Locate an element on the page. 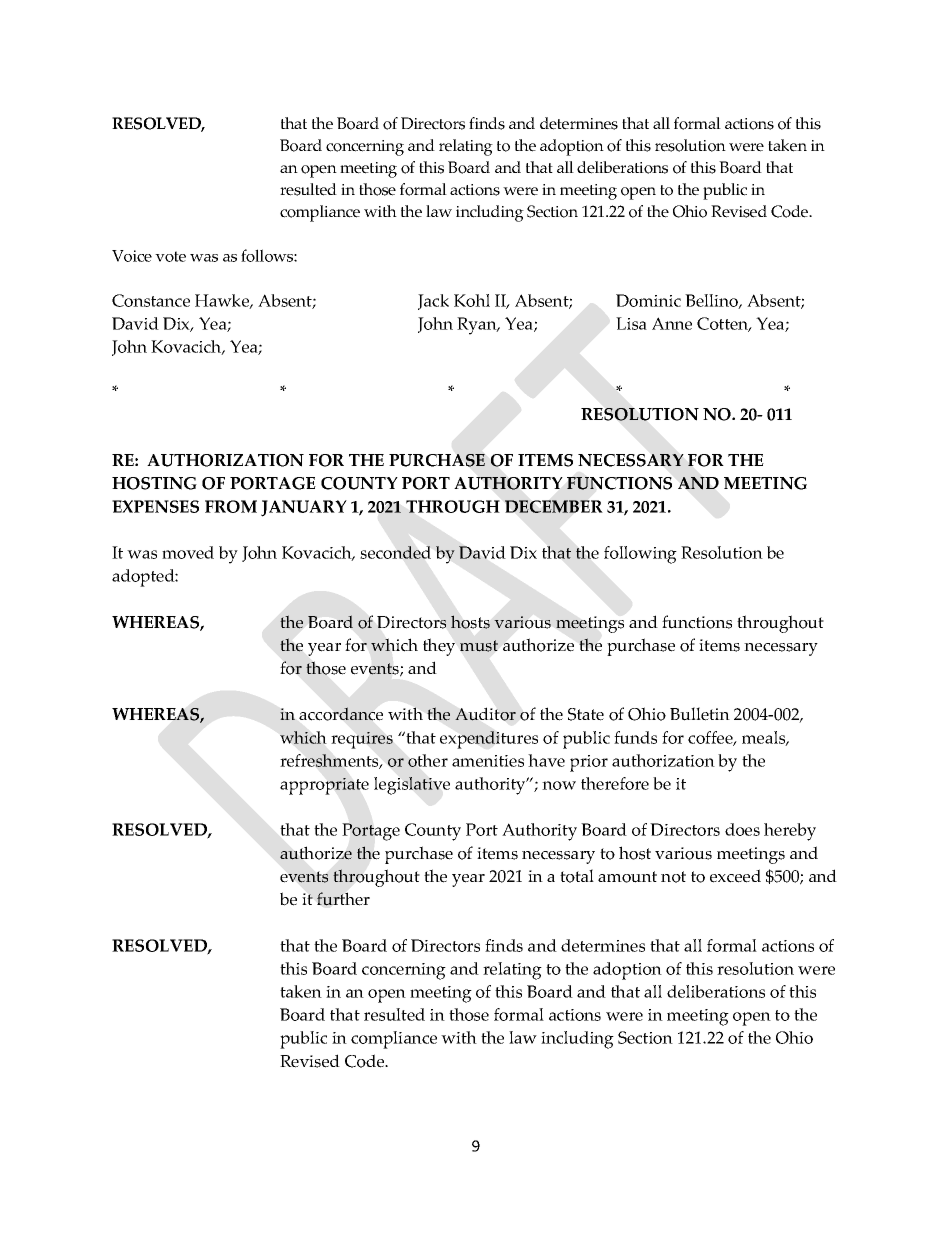 The image size is (952, 1233). Jack is located at coordinates (433, 302).
